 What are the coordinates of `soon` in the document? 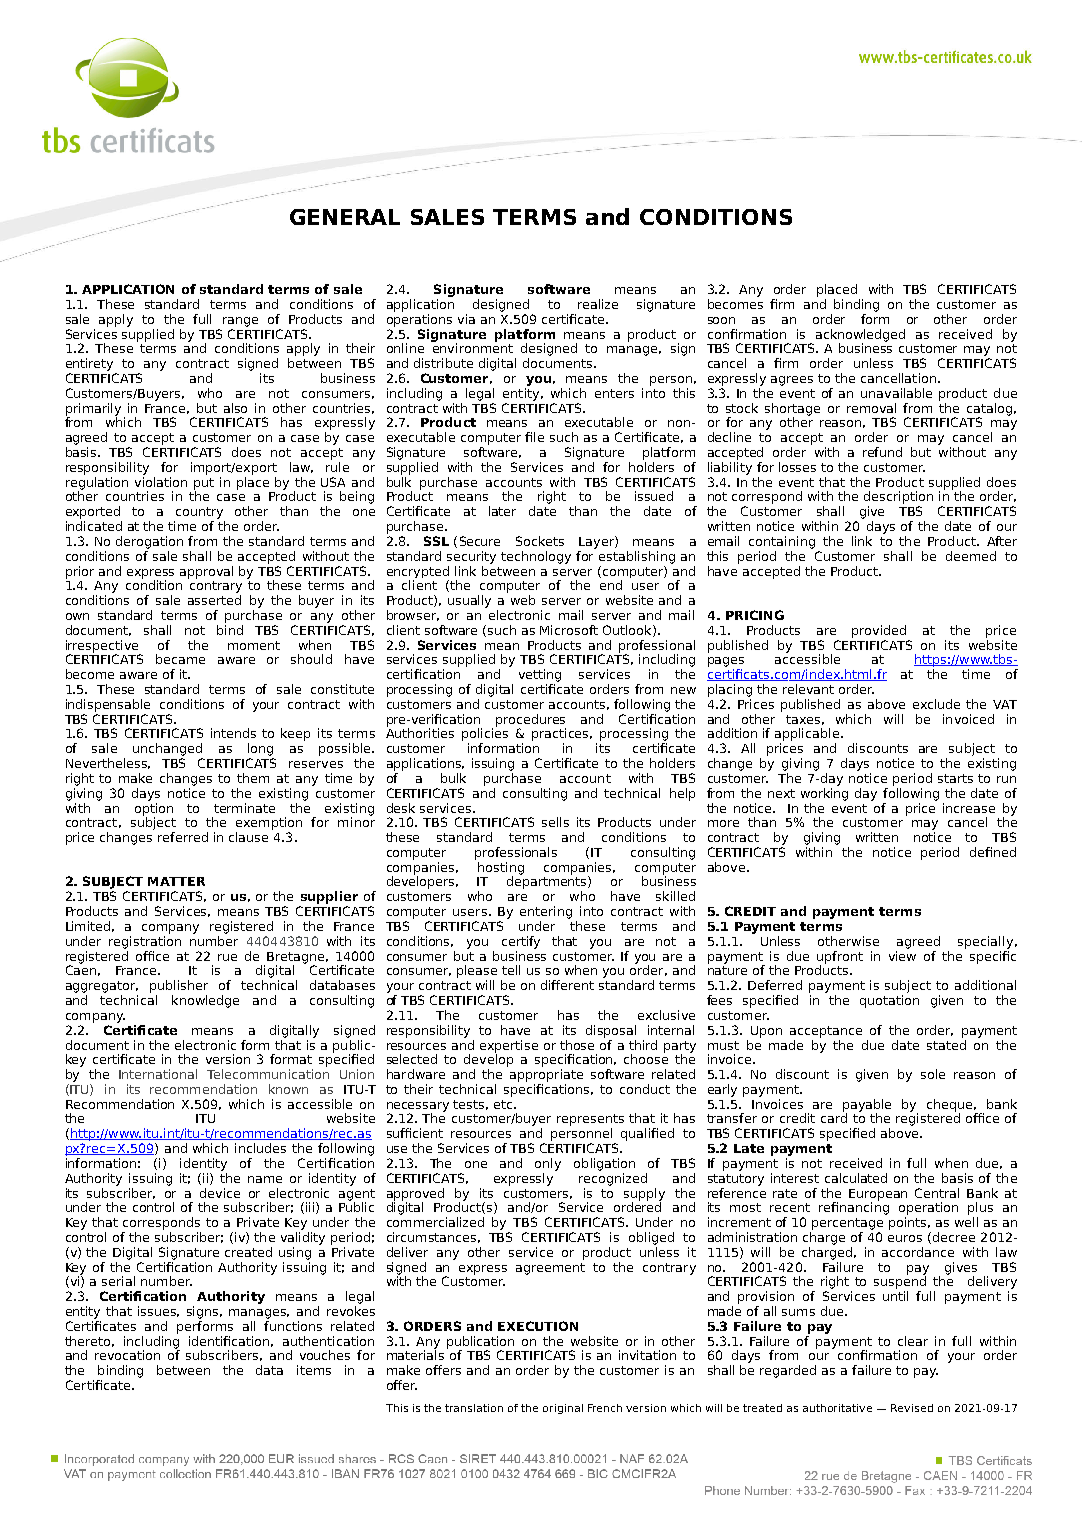 It's located at (721, 320).
